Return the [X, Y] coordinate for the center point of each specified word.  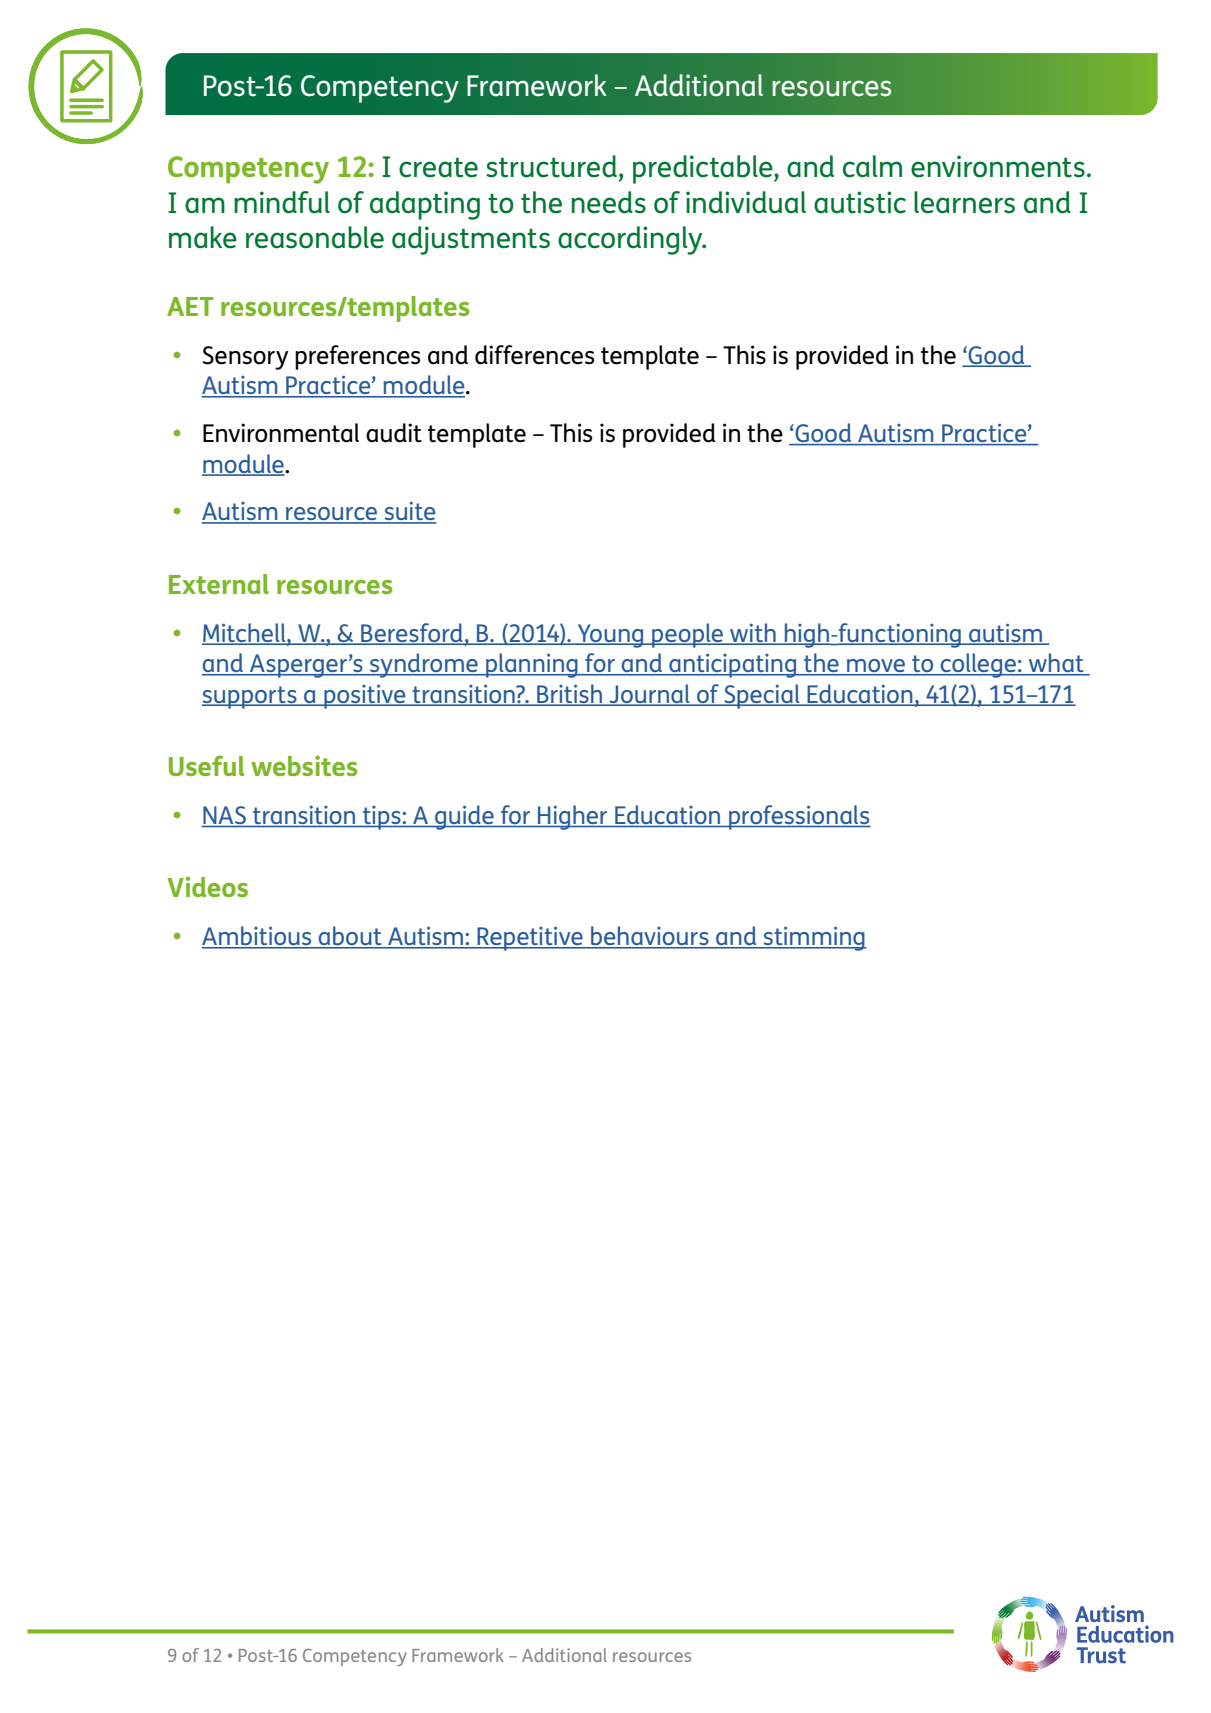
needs [608, 202]
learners [964, 202]
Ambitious [258, 937]
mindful [282, 202]
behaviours [650, 937]
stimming [814, 938]
